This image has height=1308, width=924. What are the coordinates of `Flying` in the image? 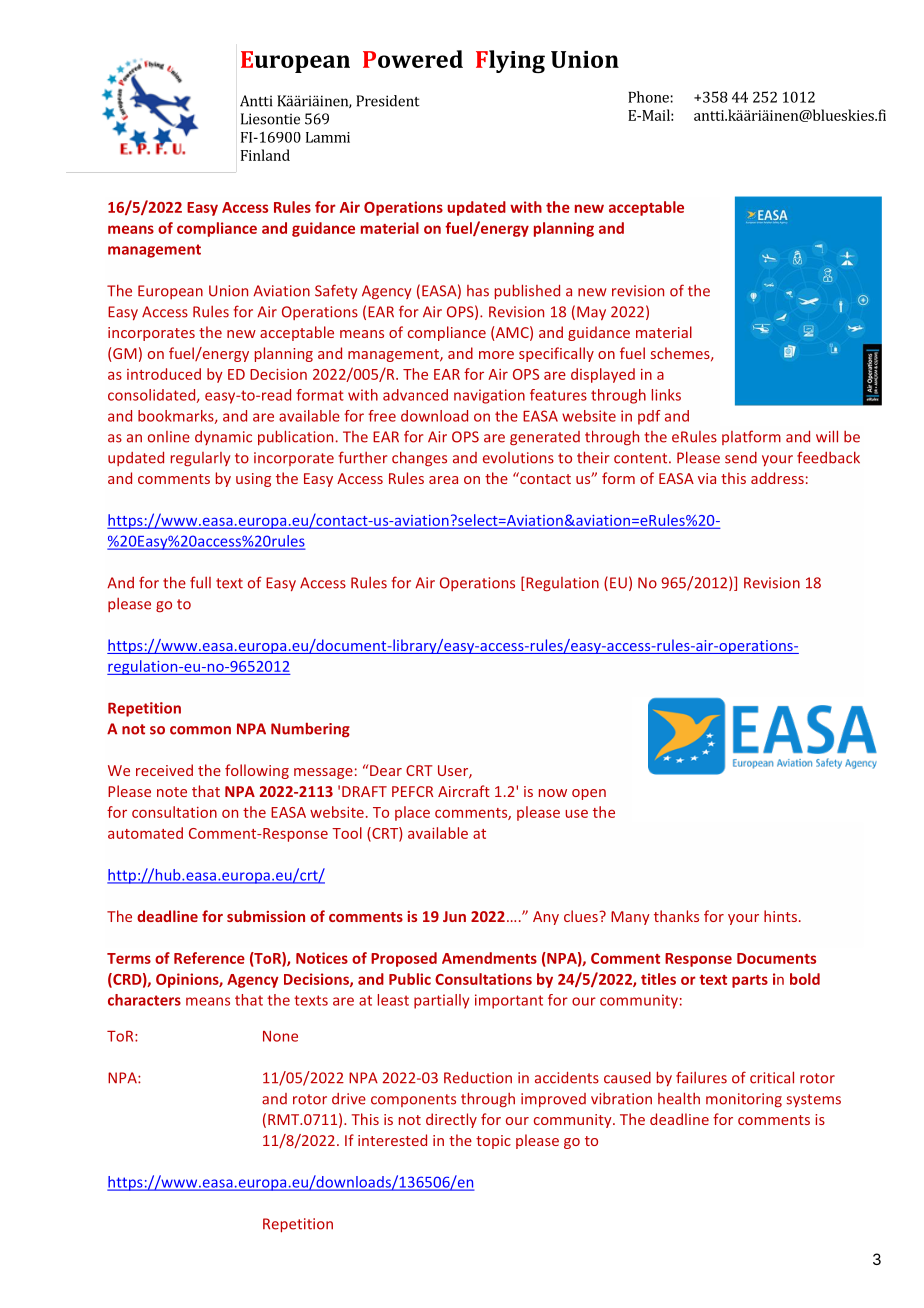 It's located at (510, 61).
